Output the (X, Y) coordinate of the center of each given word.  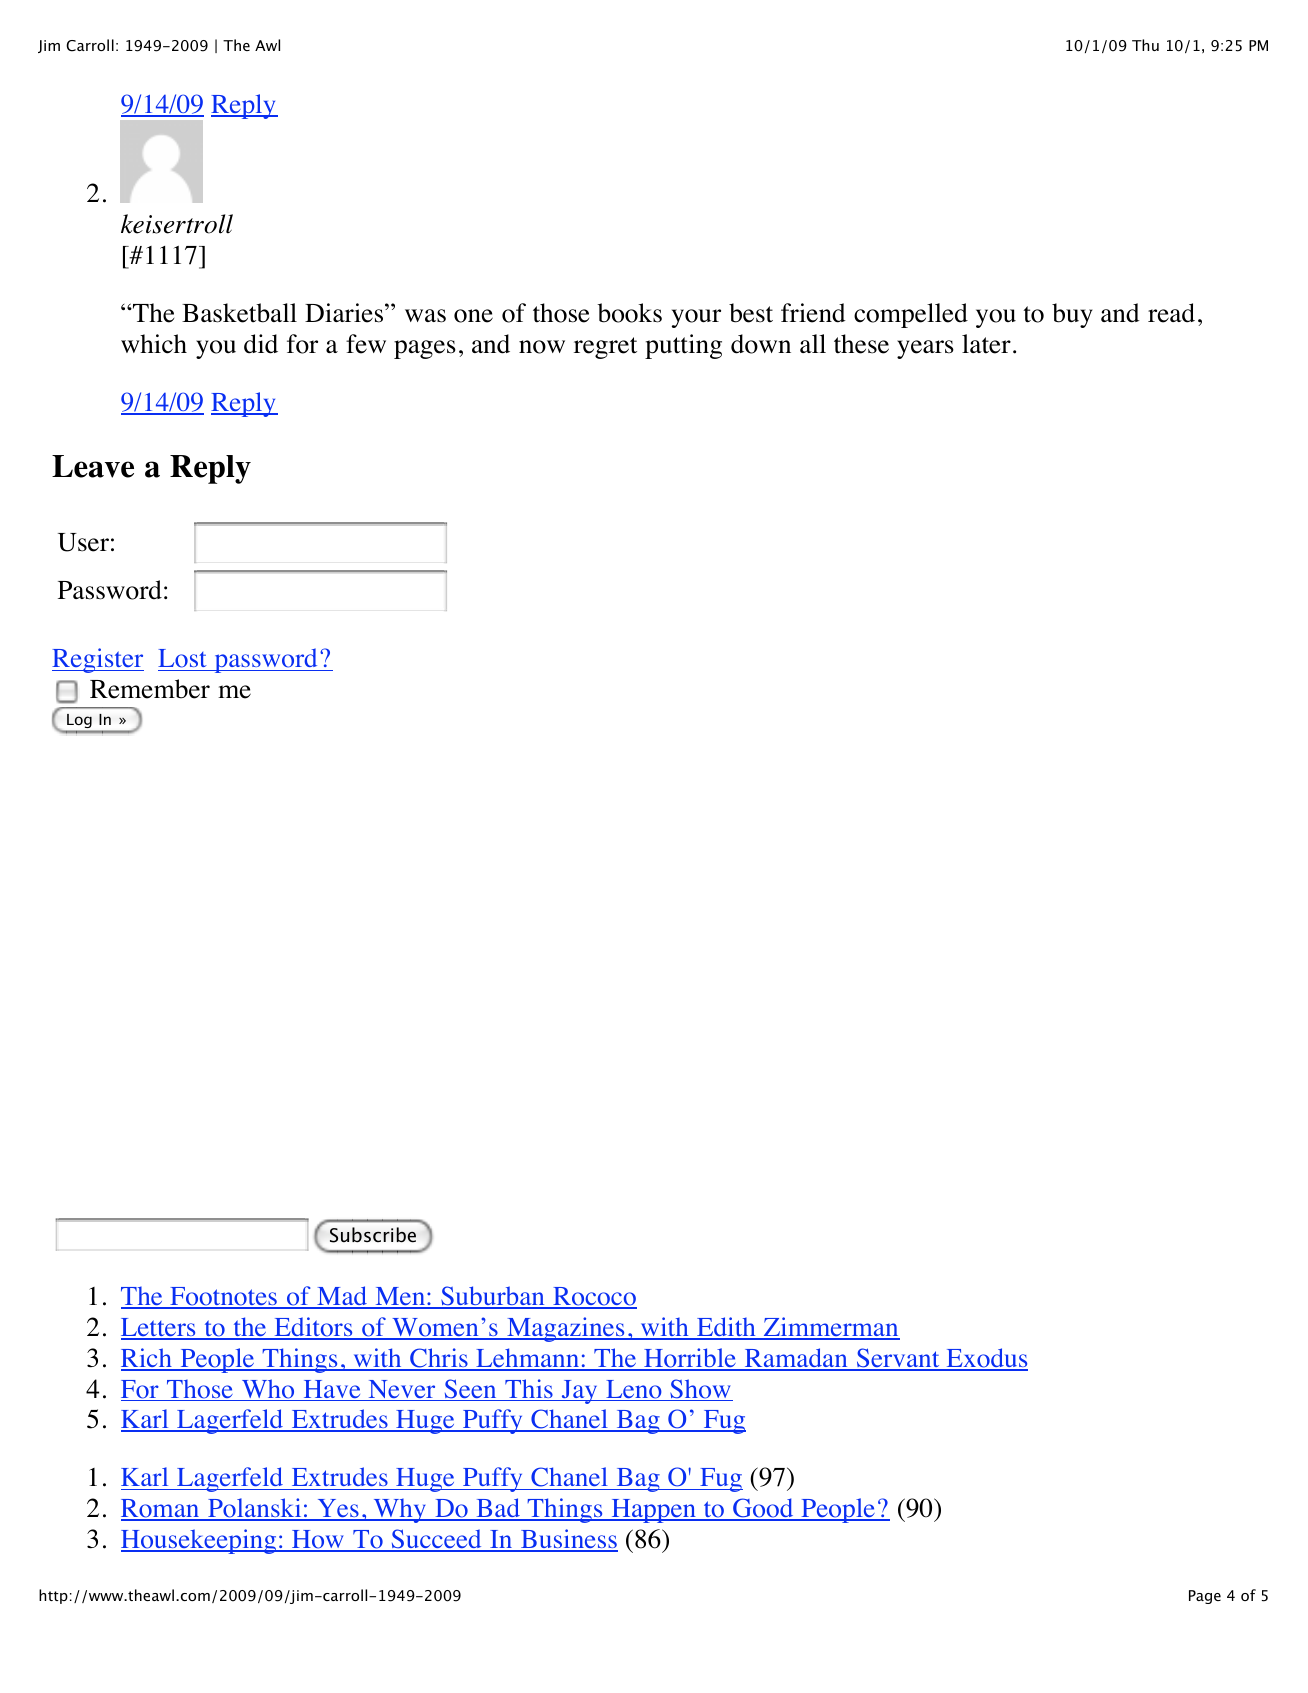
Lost (183, 660)
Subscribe (373, 1235)
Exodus (986, 1359)
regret (605, 348)
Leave (93, 466)
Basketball (239, 313)
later (986, 344)
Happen (653, 1511)
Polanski (255, 1509)
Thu (1145, 45)
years (925, 349)
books (629, 313)
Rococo (594, 1298)
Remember (150, 689)
